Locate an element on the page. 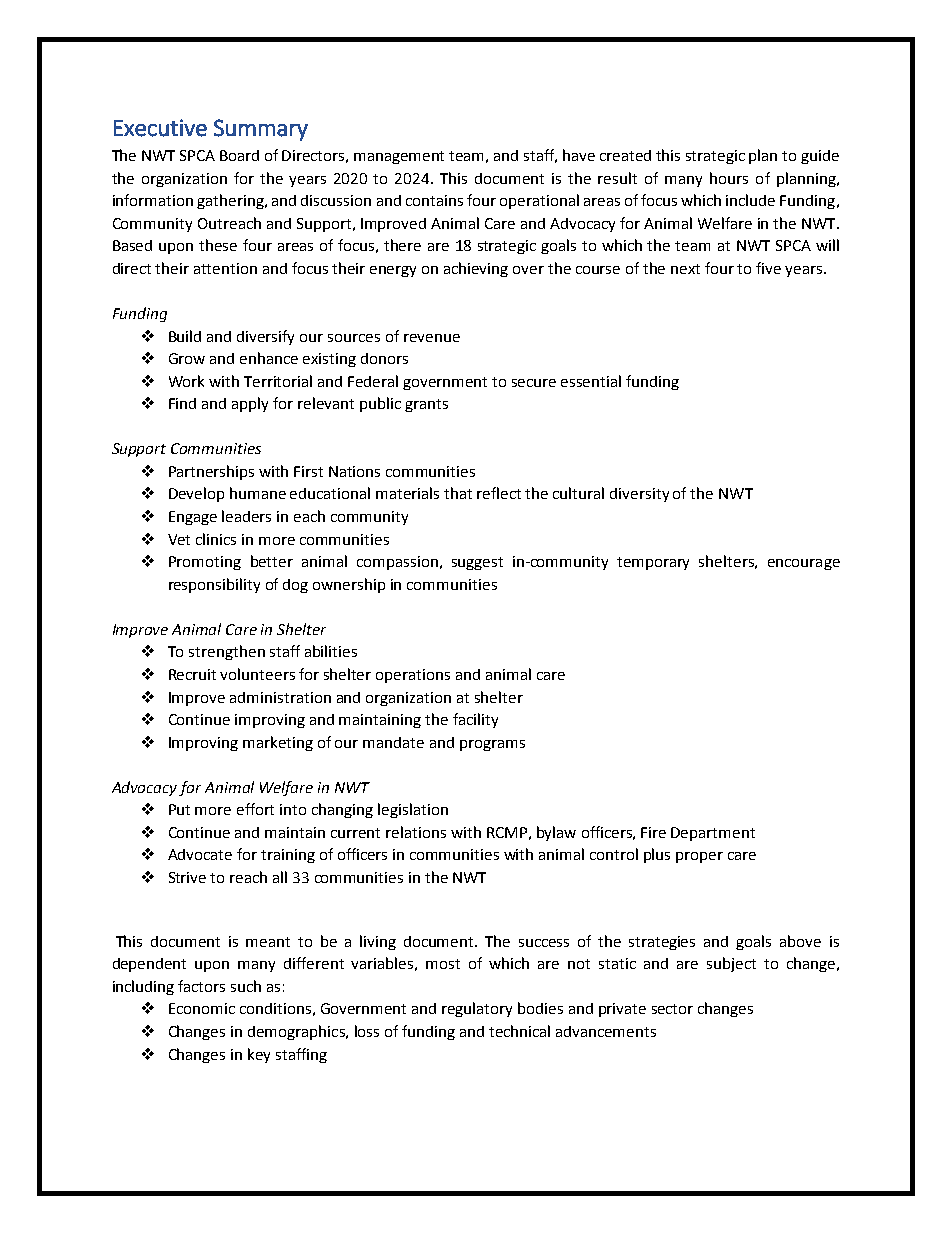 The height and width of the image is (1233, 952). Economic is located at coordinates (202, 1008).
